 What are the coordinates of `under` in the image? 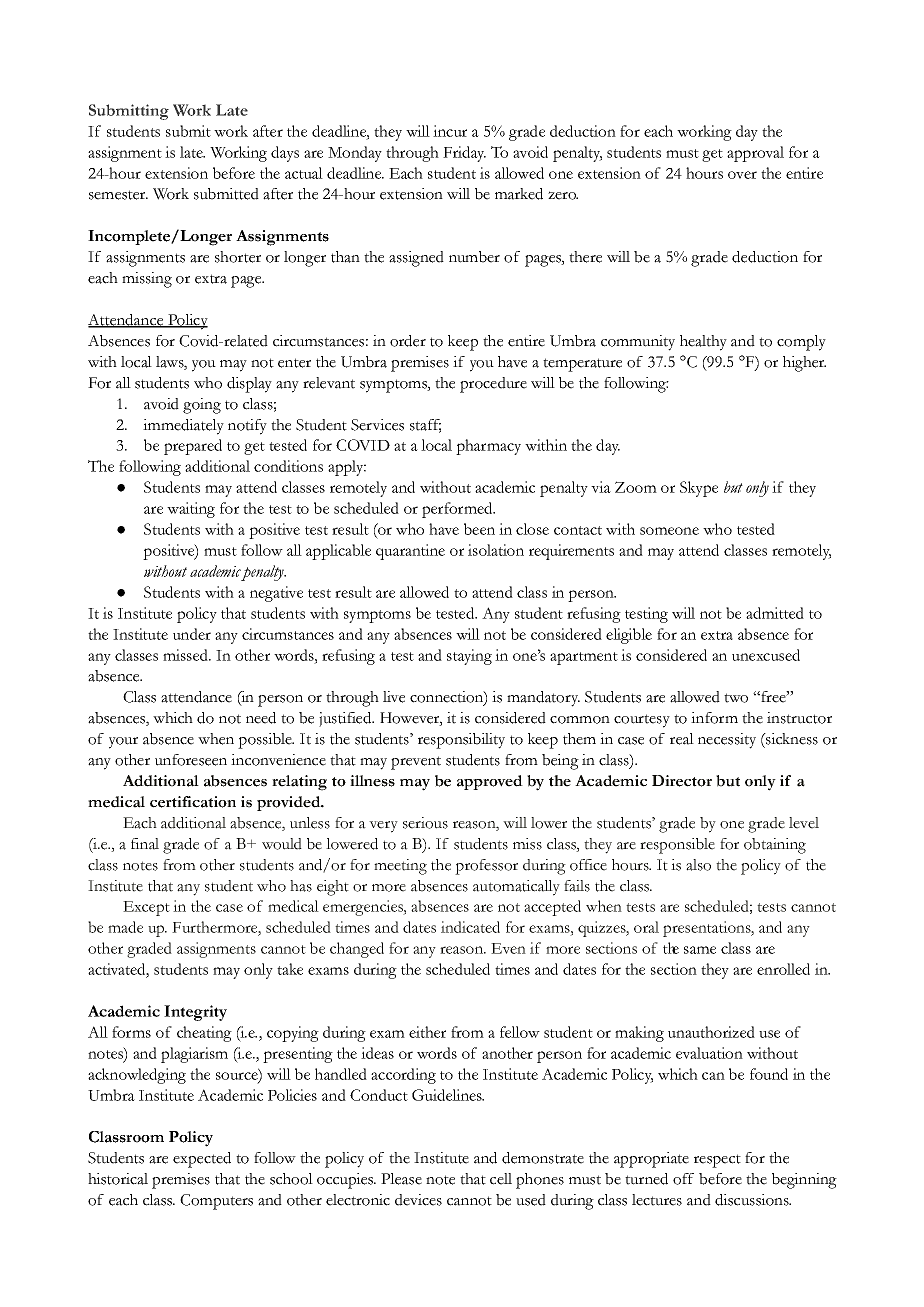 It's located at (192, 634).
